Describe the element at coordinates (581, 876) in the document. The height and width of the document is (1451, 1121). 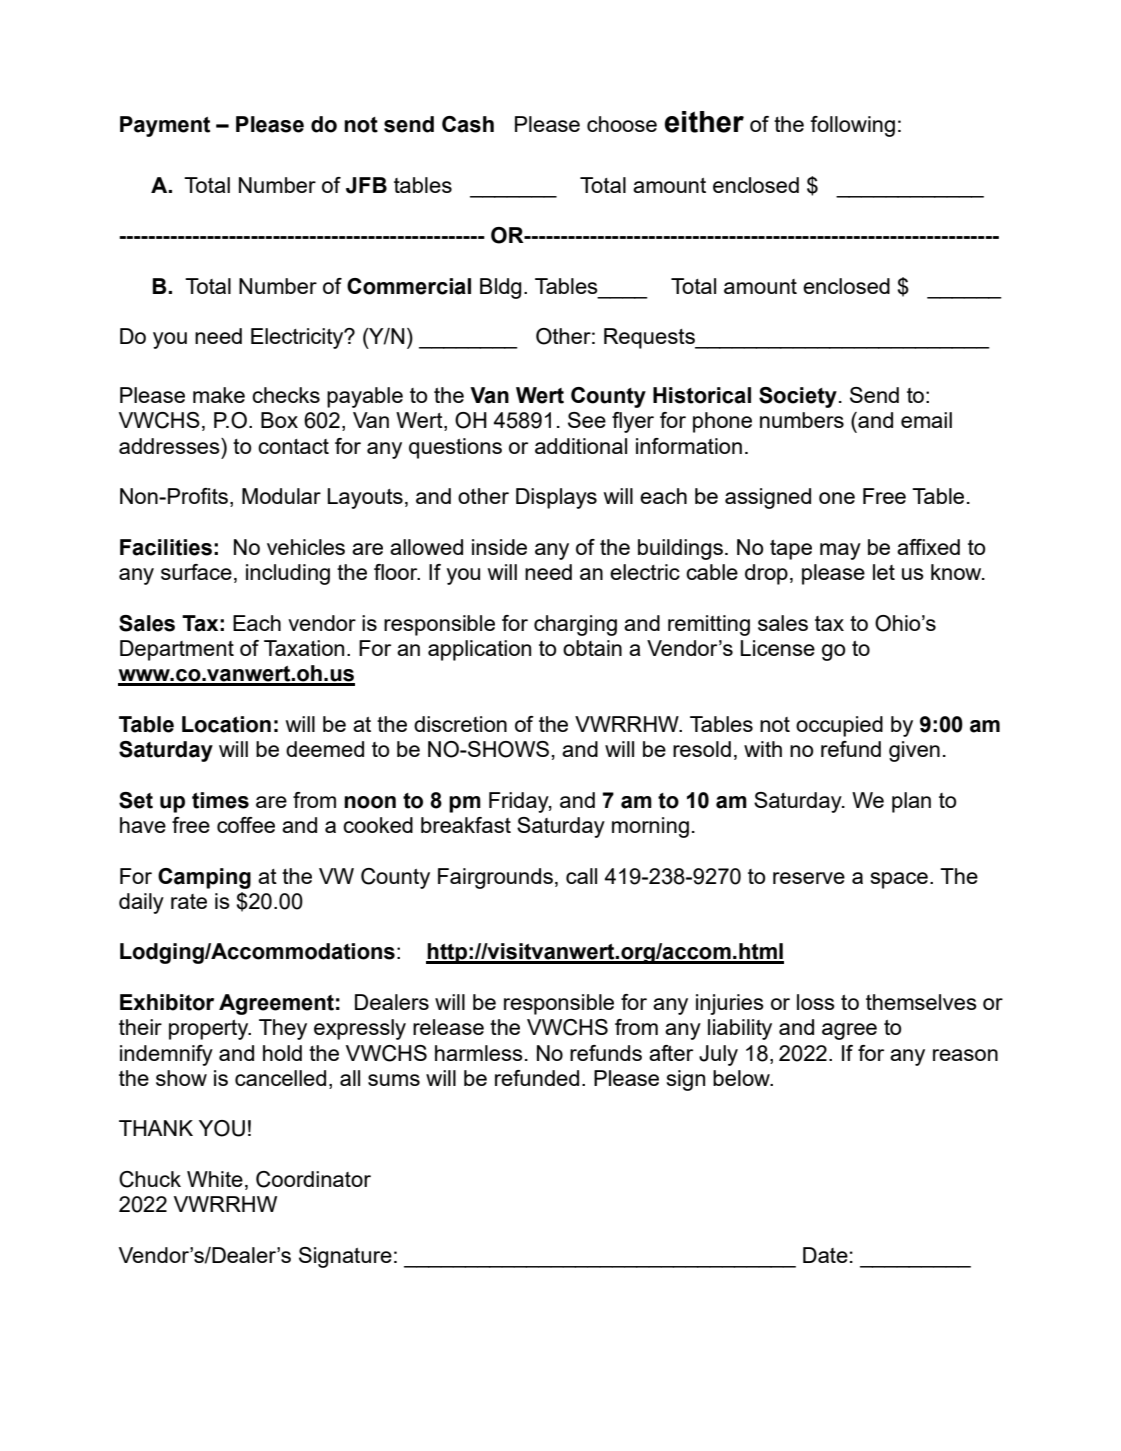
I see `call` at that location.
